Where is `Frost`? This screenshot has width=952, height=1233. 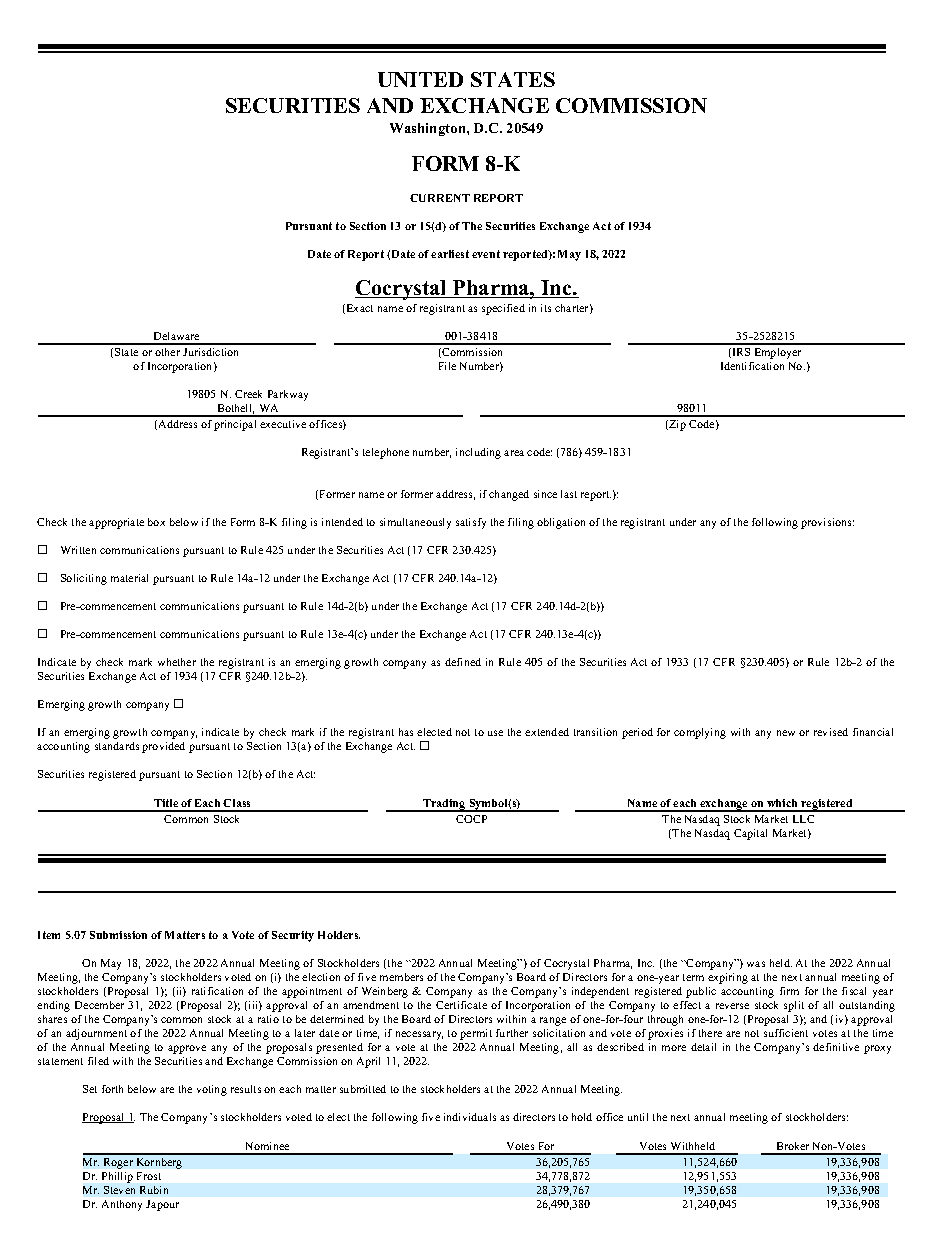 Frost is located at coordinates (149, 1176).
